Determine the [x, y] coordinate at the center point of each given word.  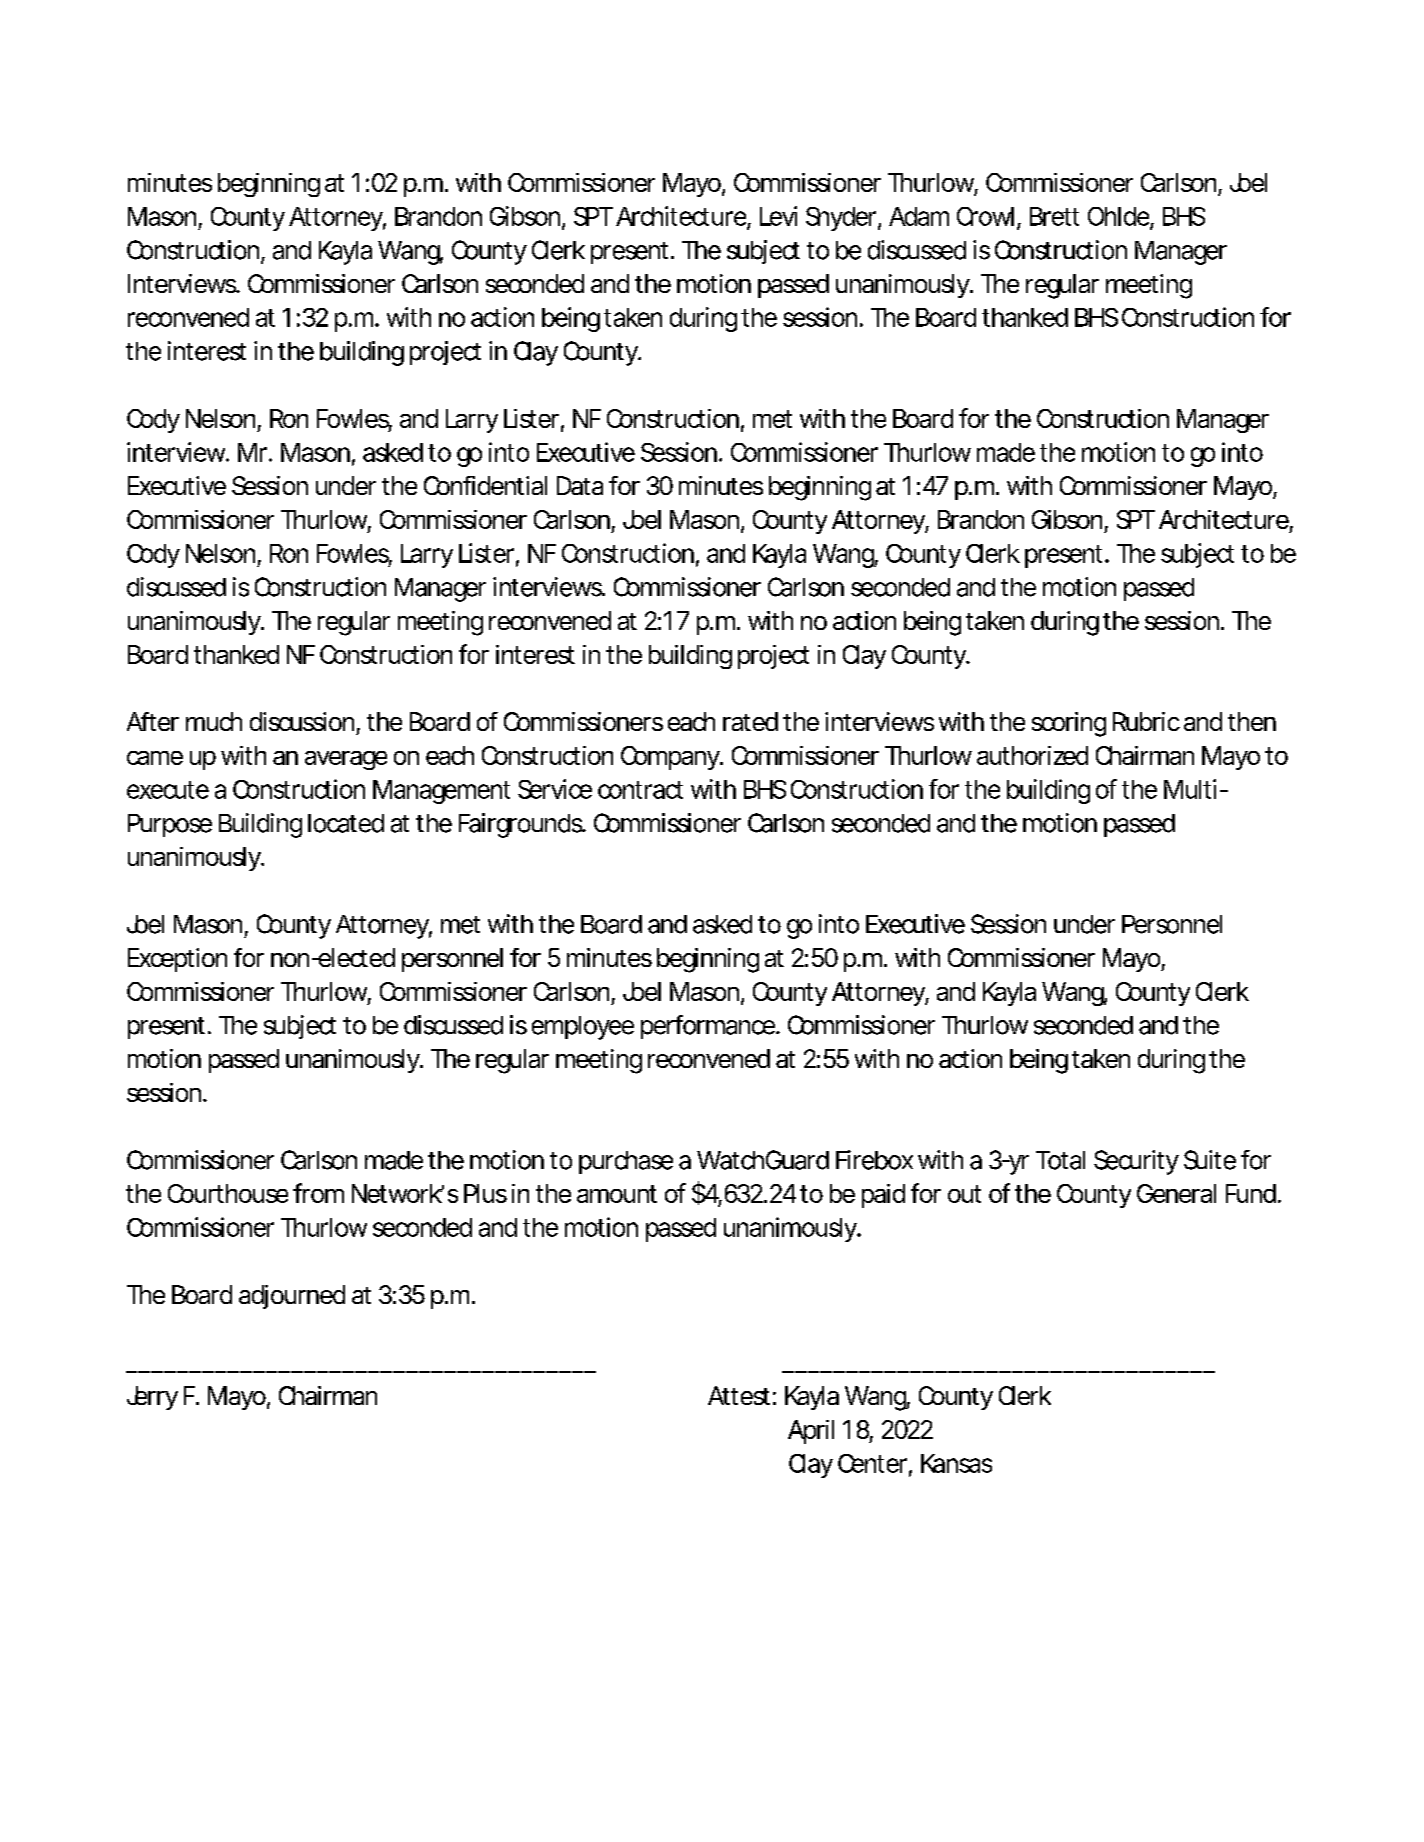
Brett [1054, 216]
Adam [918, 216]
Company [670, 758]
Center [872, 1463]
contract [640, 790]
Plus [485, 1193]
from [317, 1193]
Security [1136, 1162]
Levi [778, 216]
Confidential [485, 485]
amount [617, 1194]
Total [1060, 1160]
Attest [739, 1395]
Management [441, 792]
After [153, 721]
